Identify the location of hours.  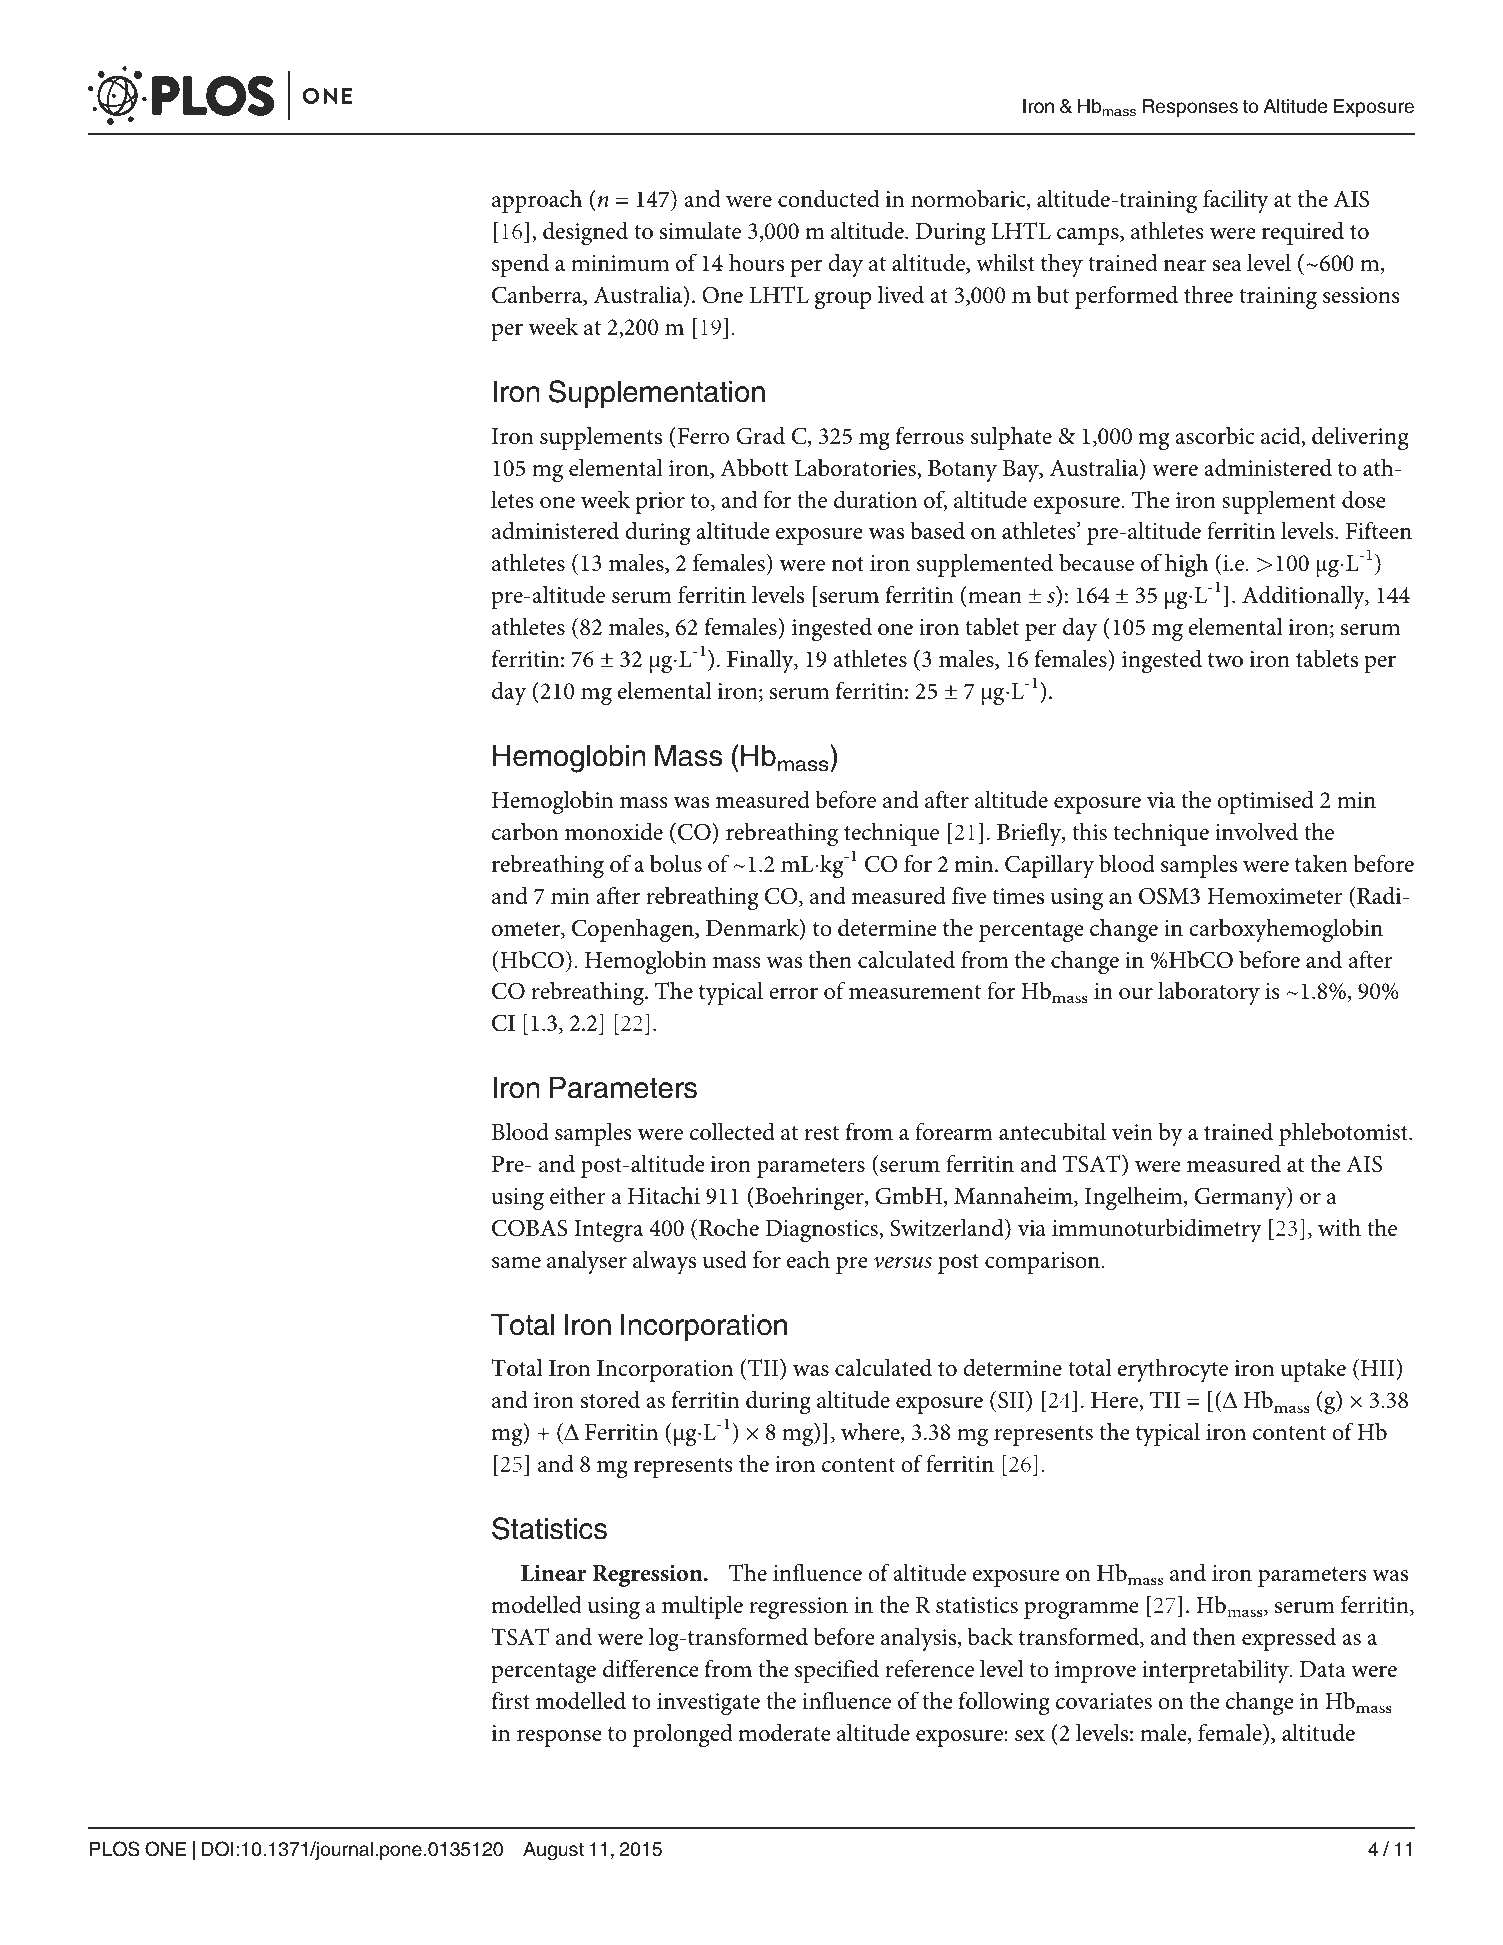
(756, 262).
